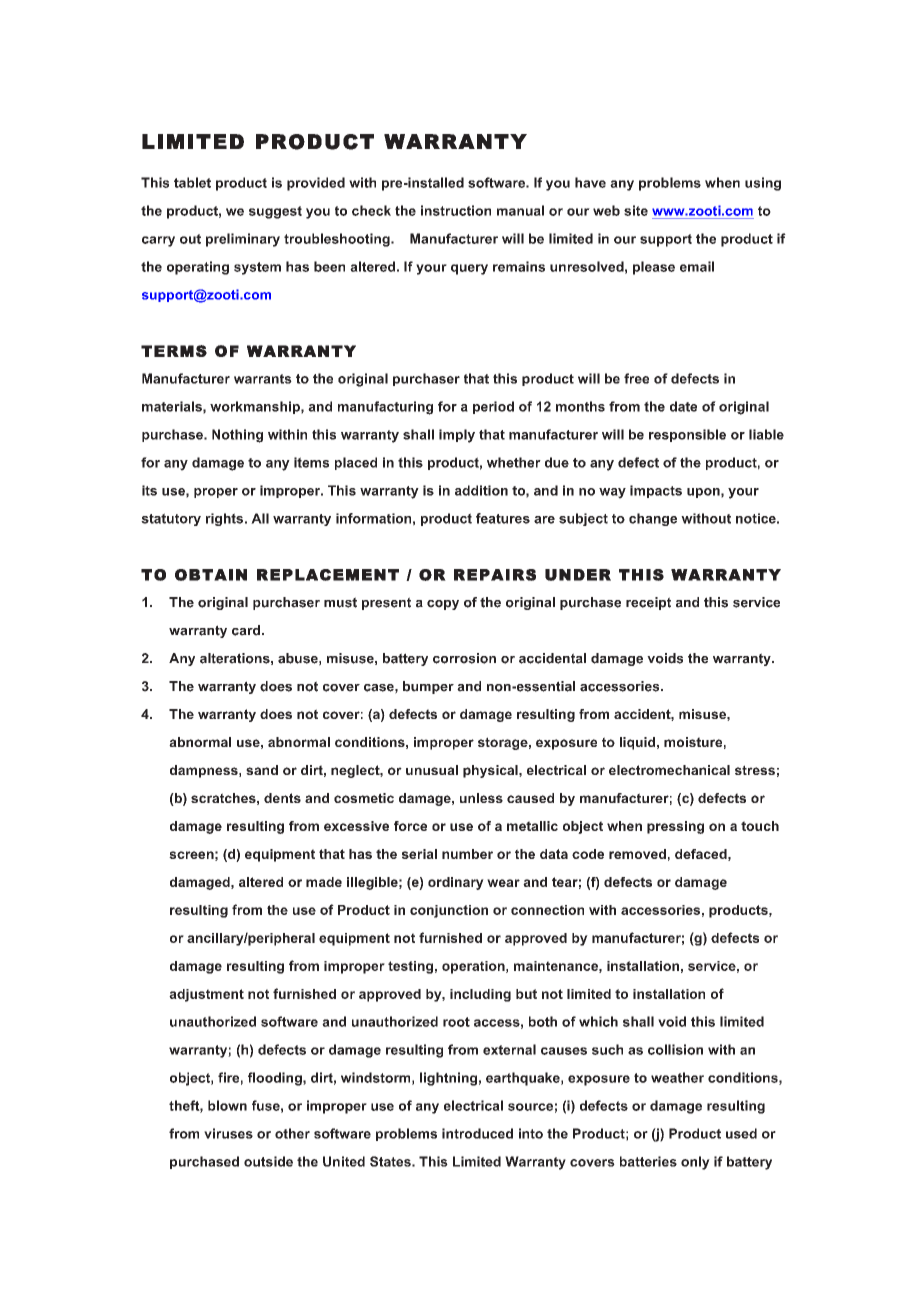 This document has height=1308, width=924. I want to click on pressing, so click(675, 827).
